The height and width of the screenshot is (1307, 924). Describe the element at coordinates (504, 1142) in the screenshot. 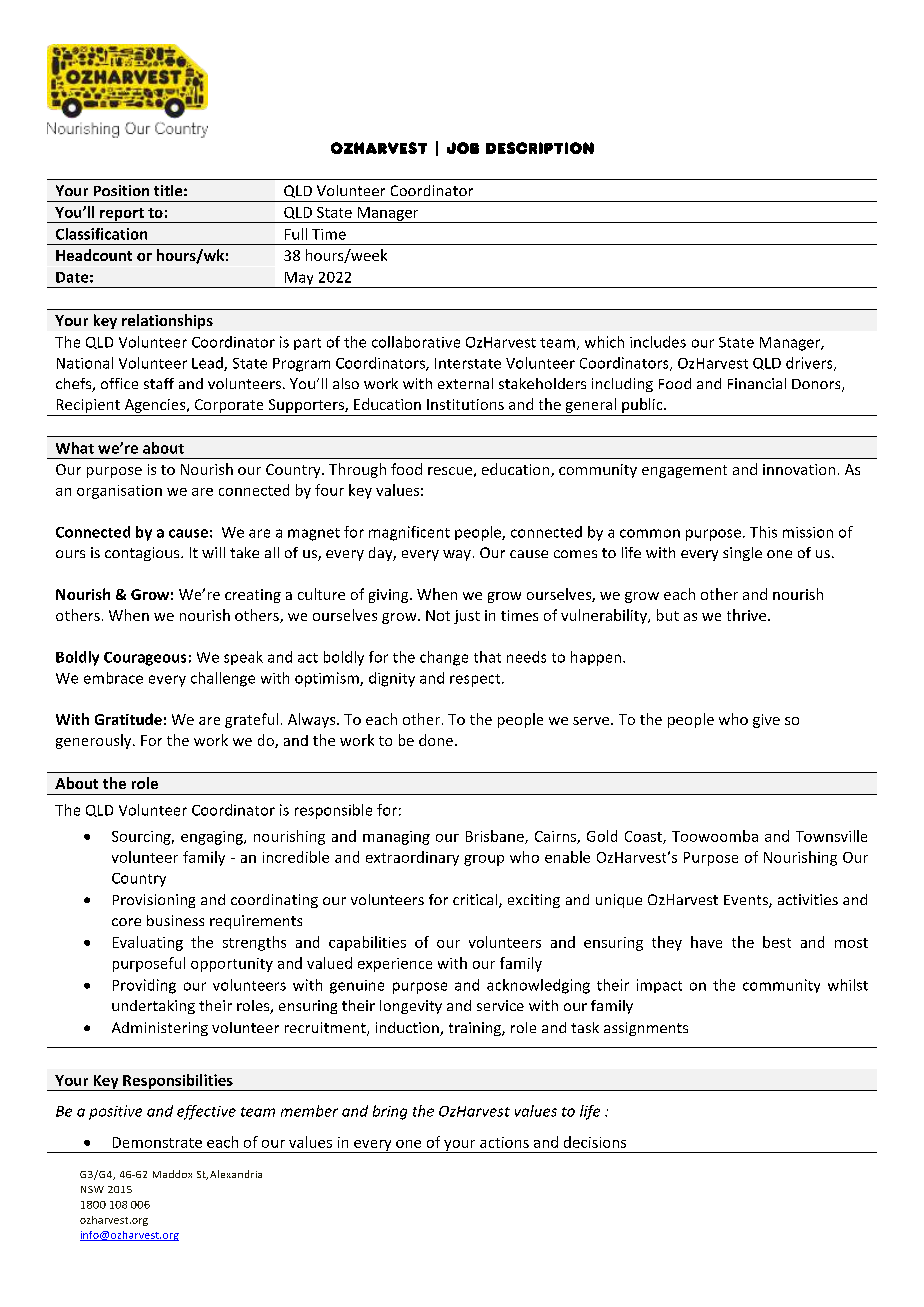

I see `actions` at that location.
